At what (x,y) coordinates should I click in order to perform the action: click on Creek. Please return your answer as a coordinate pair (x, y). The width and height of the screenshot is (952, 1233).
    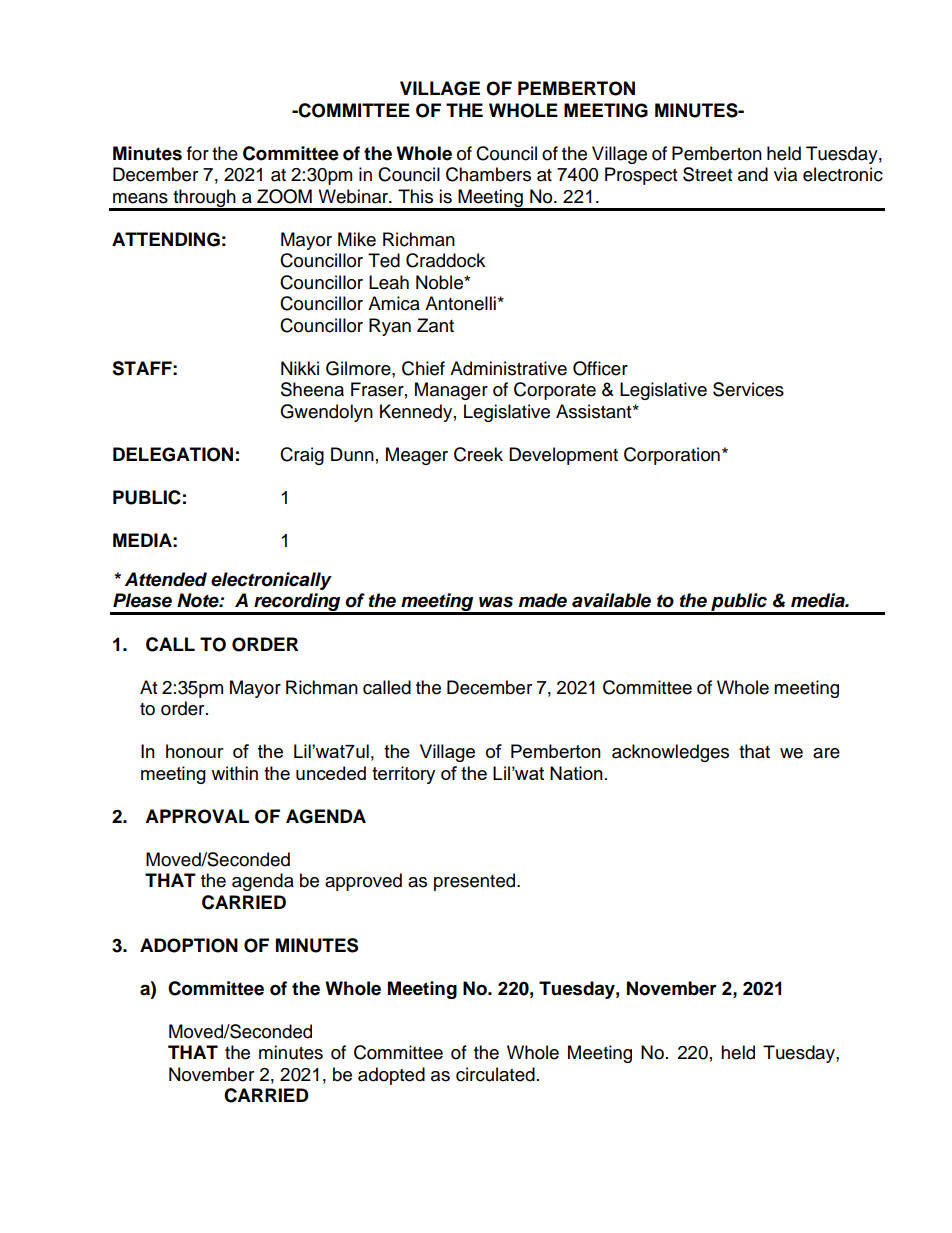
    Looking at the image, I should click on (478, 454).
